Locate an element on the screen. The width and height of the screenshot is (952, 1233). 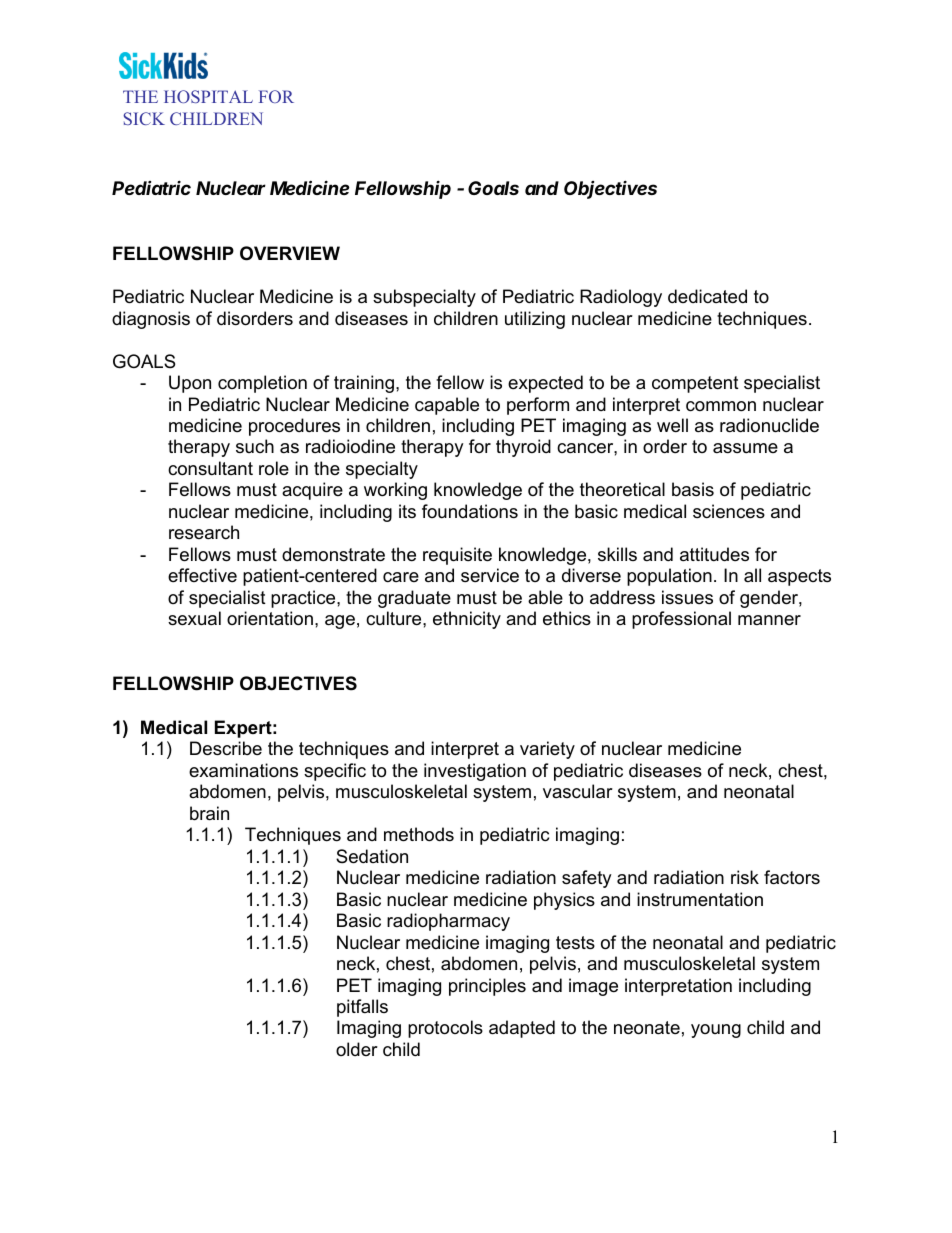
HOSPITAL is located at coordinates (208, 96).
